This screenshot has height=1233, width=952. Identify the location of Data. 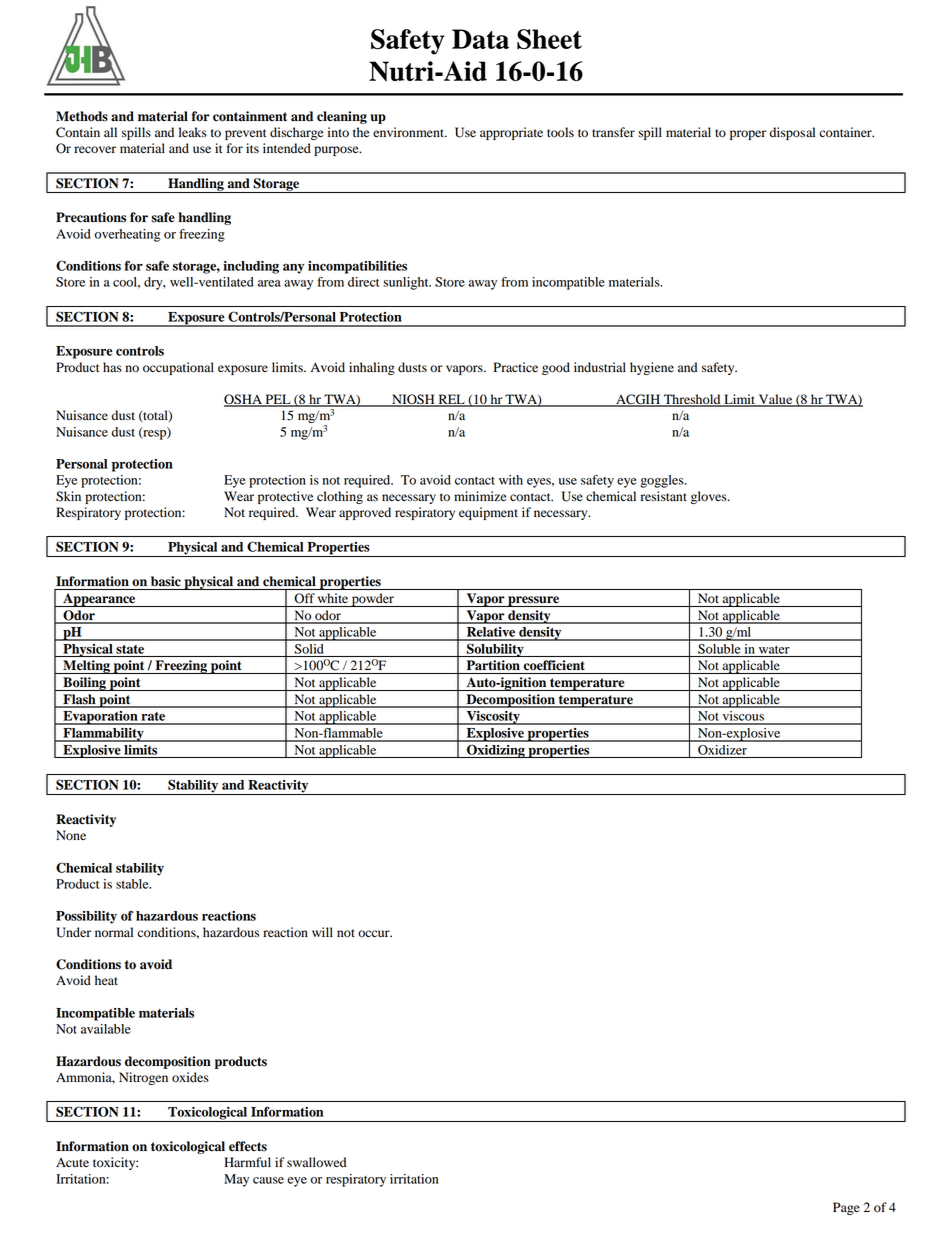
(480, 39).
